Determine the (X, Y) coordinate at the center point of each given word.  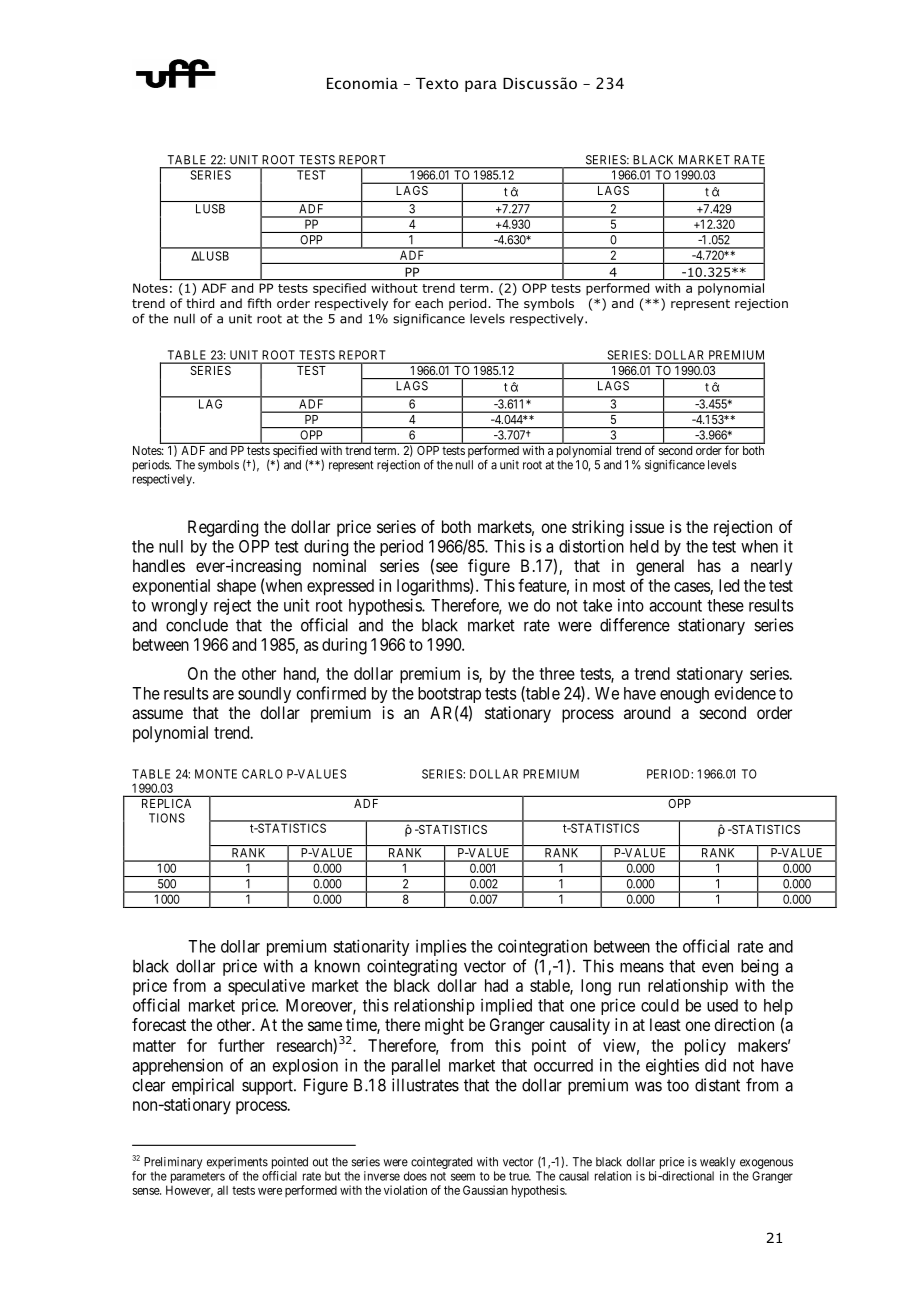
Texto (437, 83)
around (647, 712)
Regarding (223, 528)
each (429, 303)
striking (598, 528)
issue (647, 526)
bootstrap (449, 696)
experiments (237, 1163)
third (200, 303)
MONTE (216, 774)
